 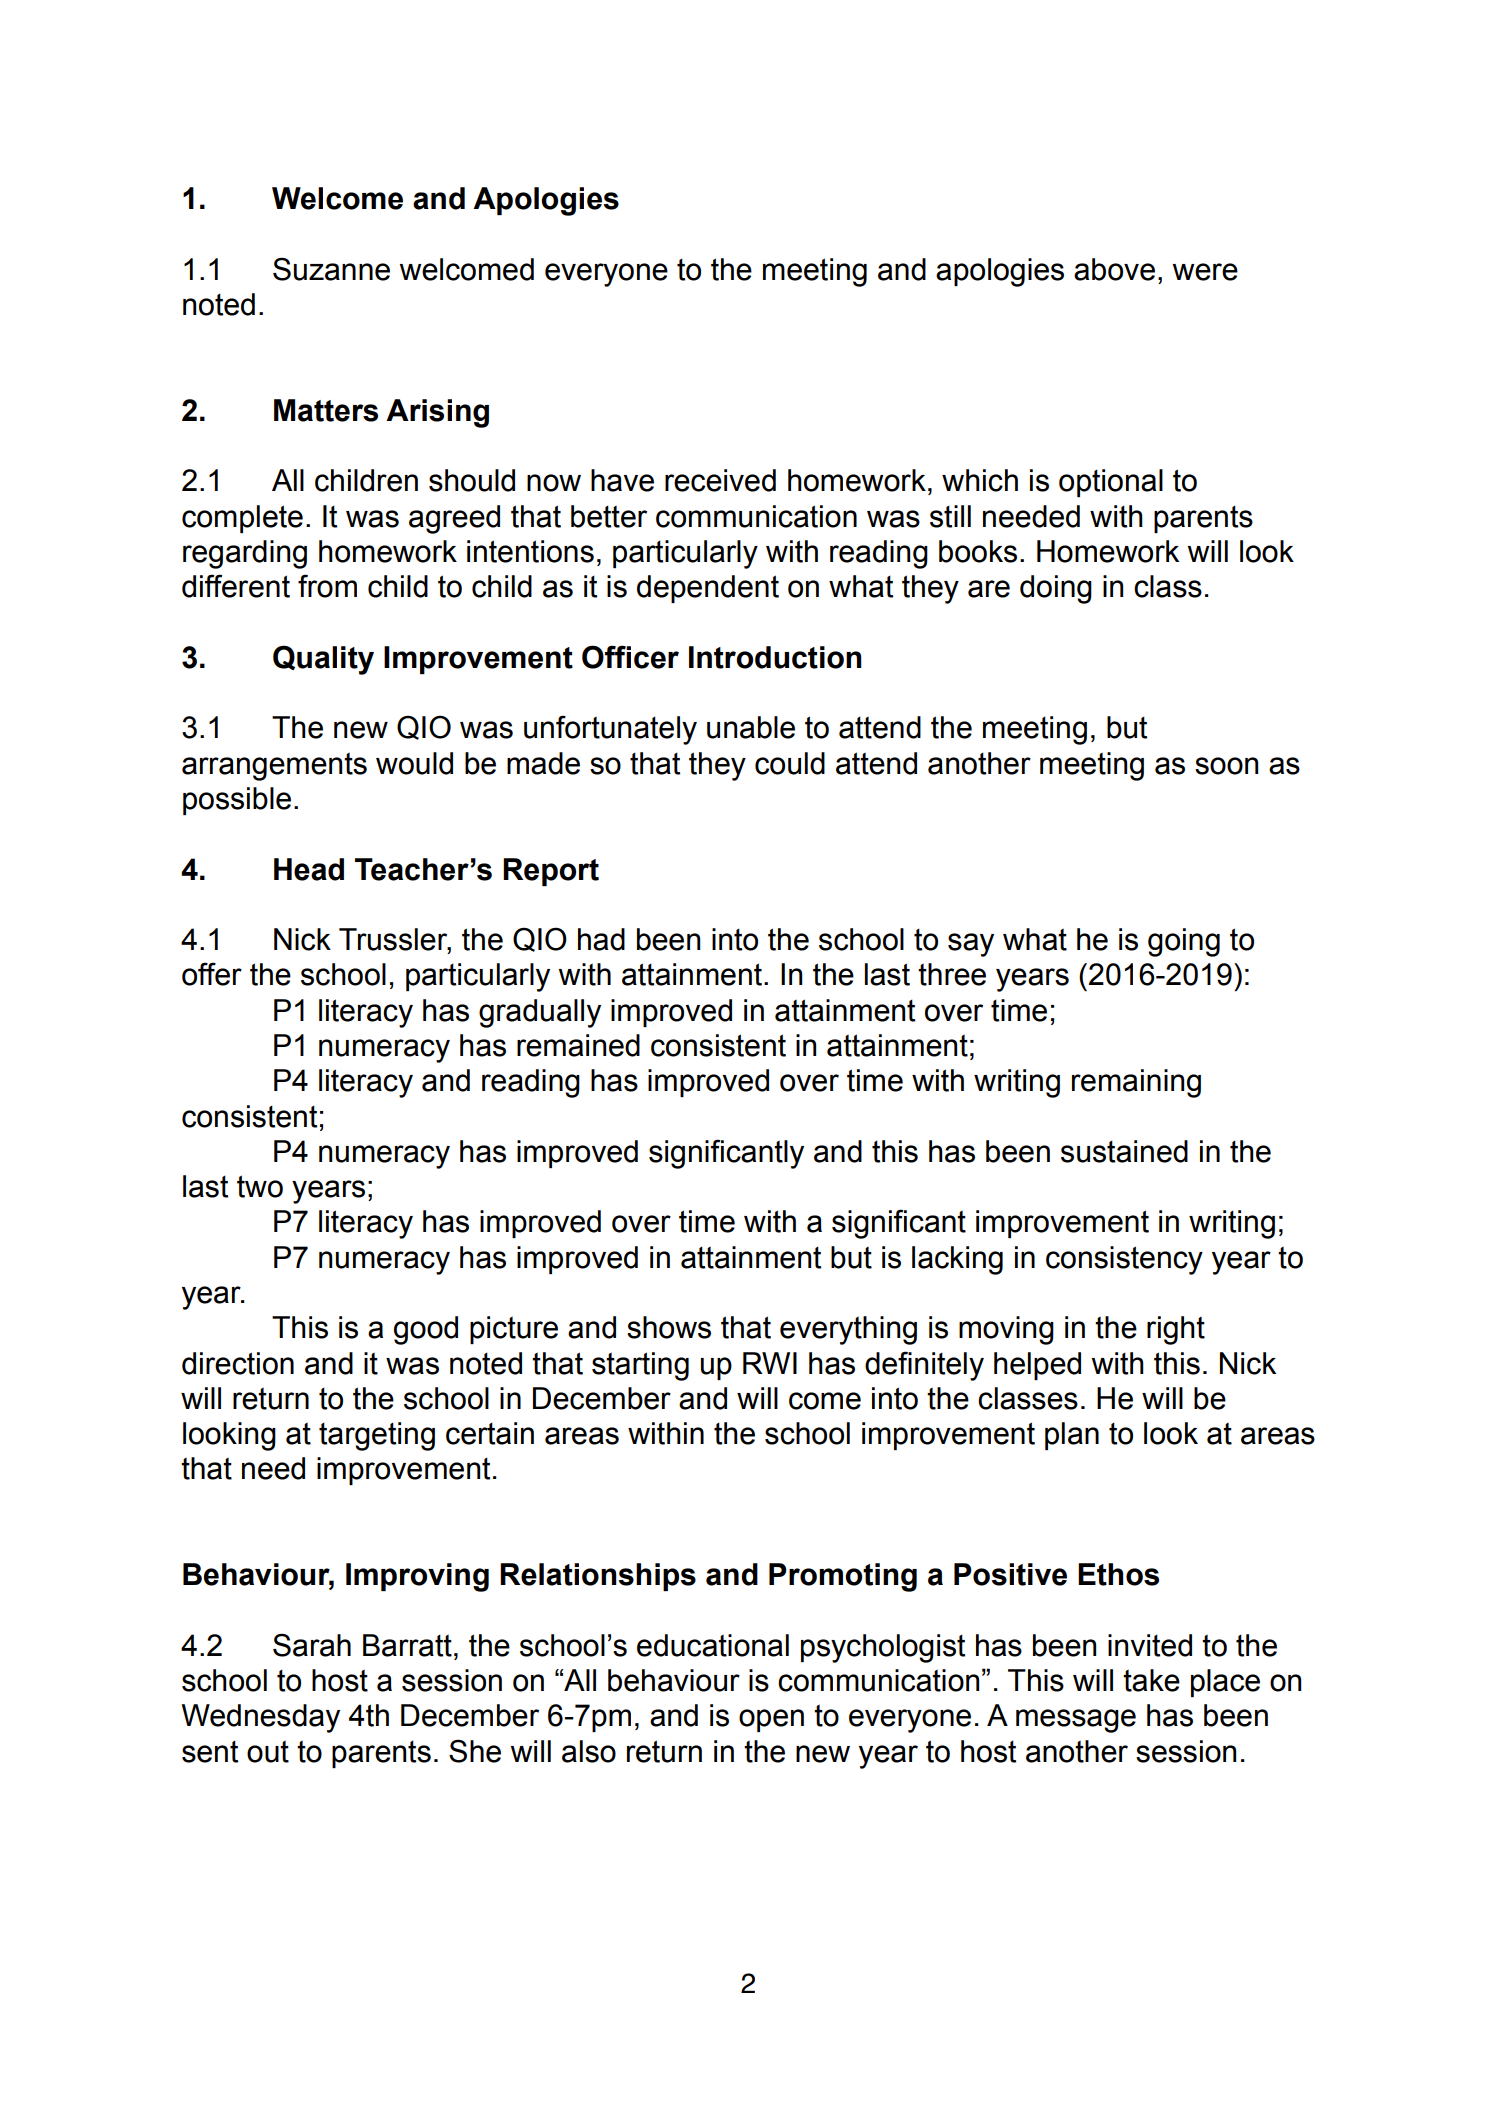 I want to click on direction, so click(x=238, y=1363).
